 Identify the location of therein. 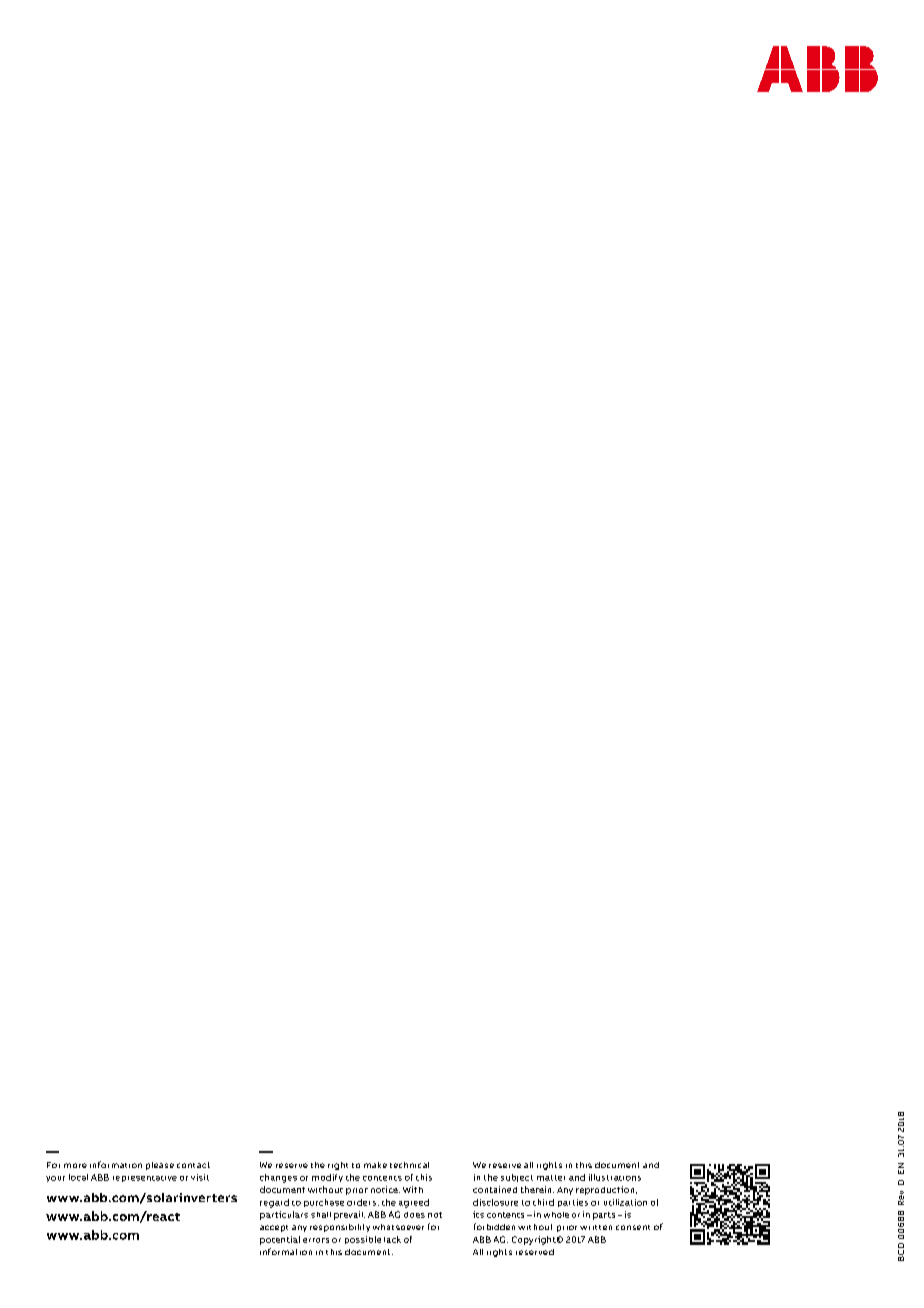
(537, 1189).
